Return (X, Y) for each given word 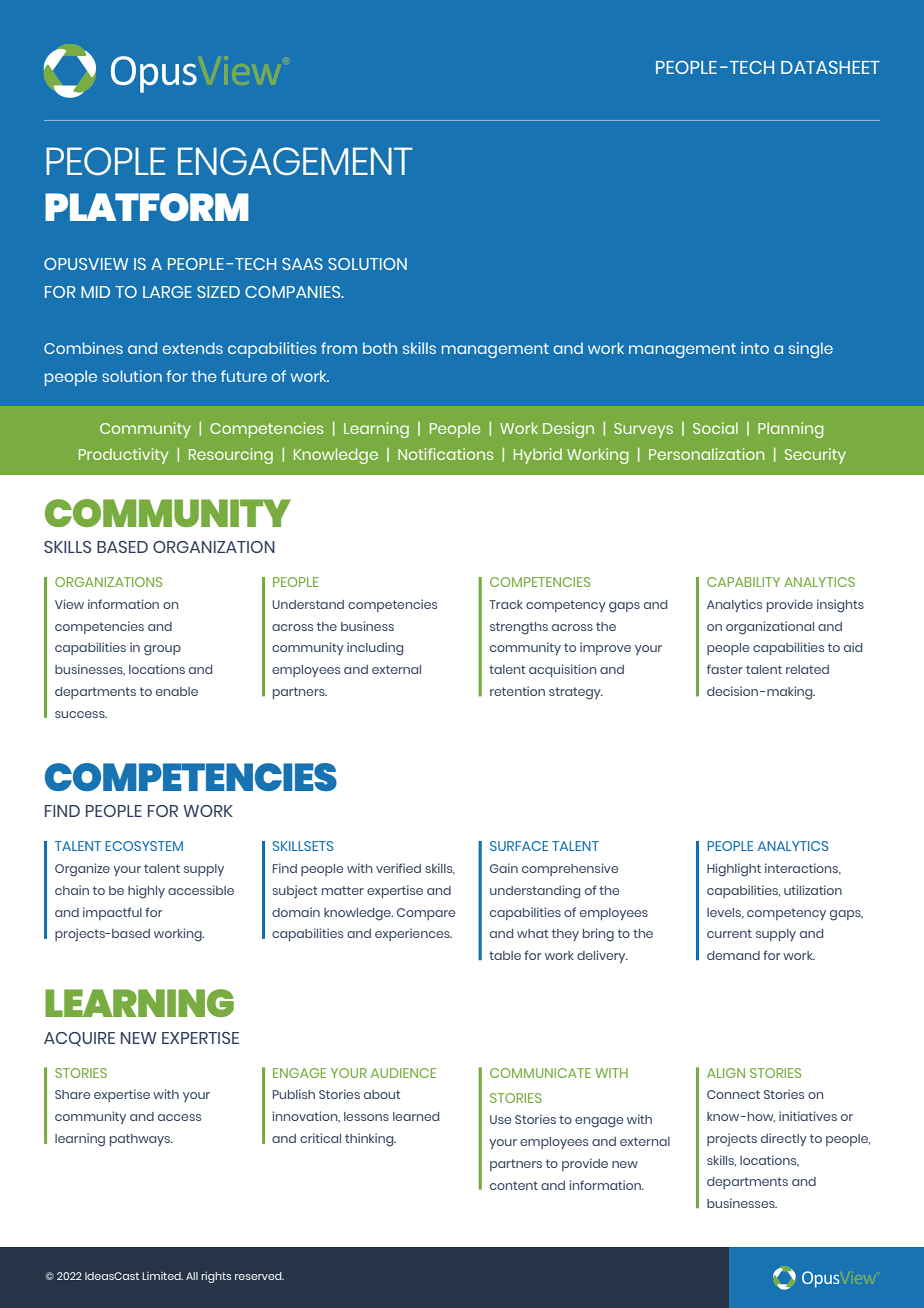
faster (725, 669)
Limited (162, 1276)
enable (177, 691)
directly (784, 1139)
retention (517, 691)
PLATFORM (147, 207)
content (514, 1185)
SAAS (302, 264)
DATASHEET (830, 67)
